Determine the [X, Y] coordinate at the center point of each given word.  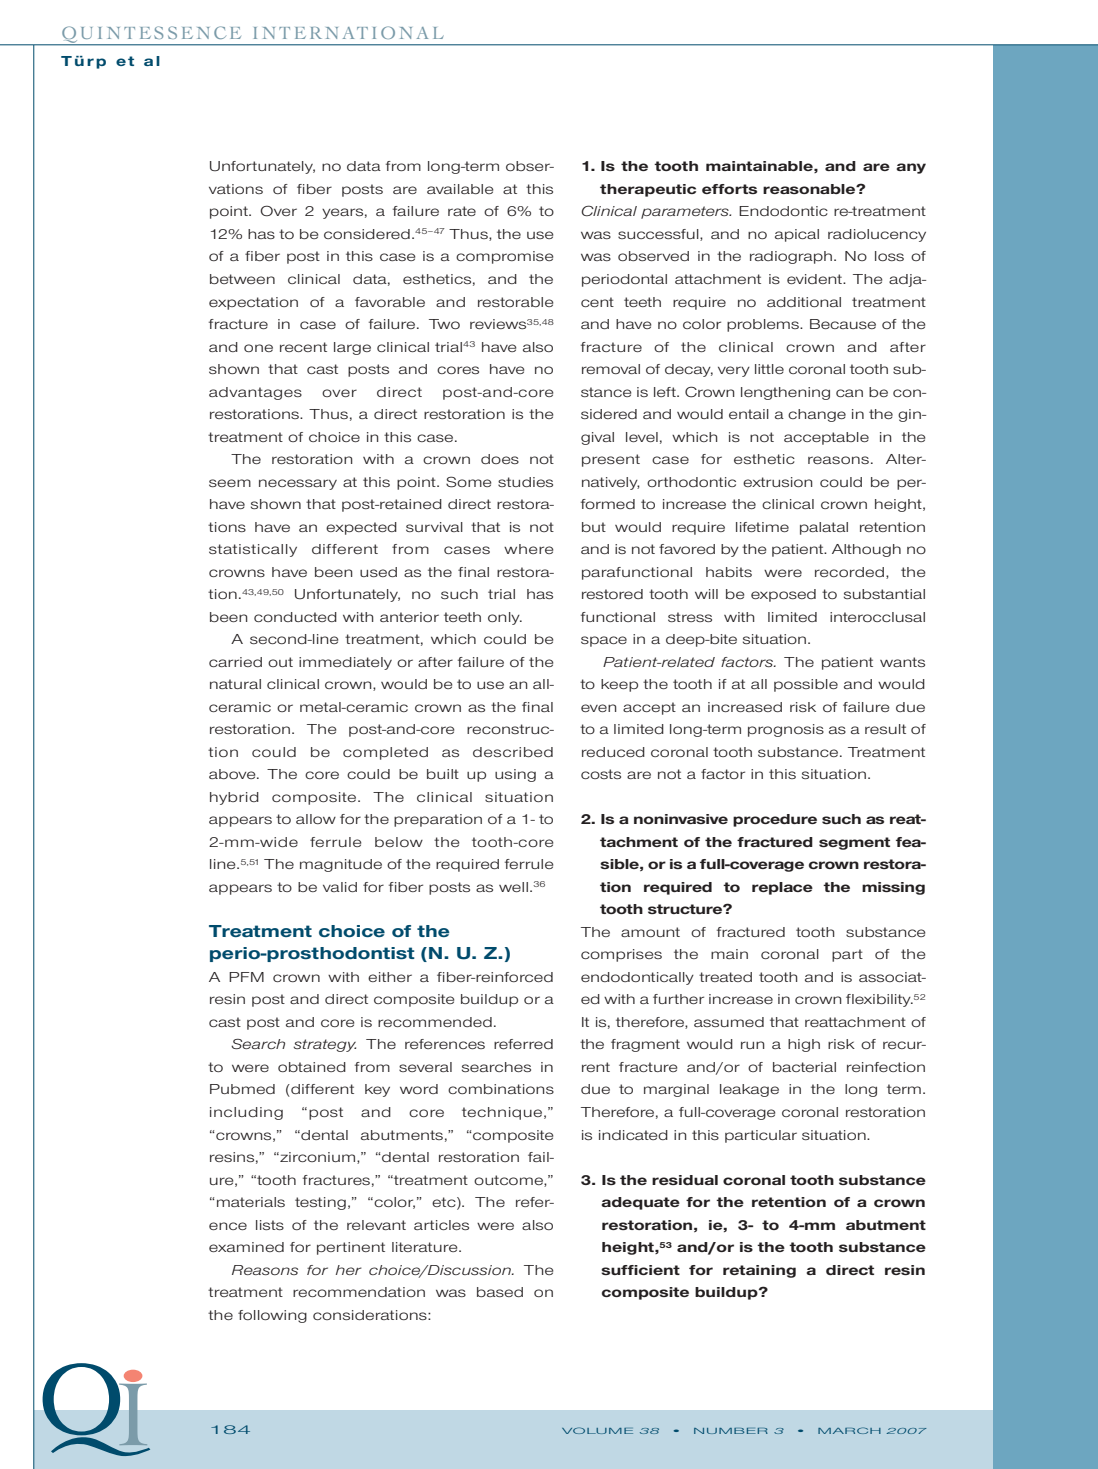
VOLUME [597, 1430]
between [242, 279]
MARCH [849, 1430]
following [272, 1316]
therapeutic [648, 190]
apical [797, 235]
